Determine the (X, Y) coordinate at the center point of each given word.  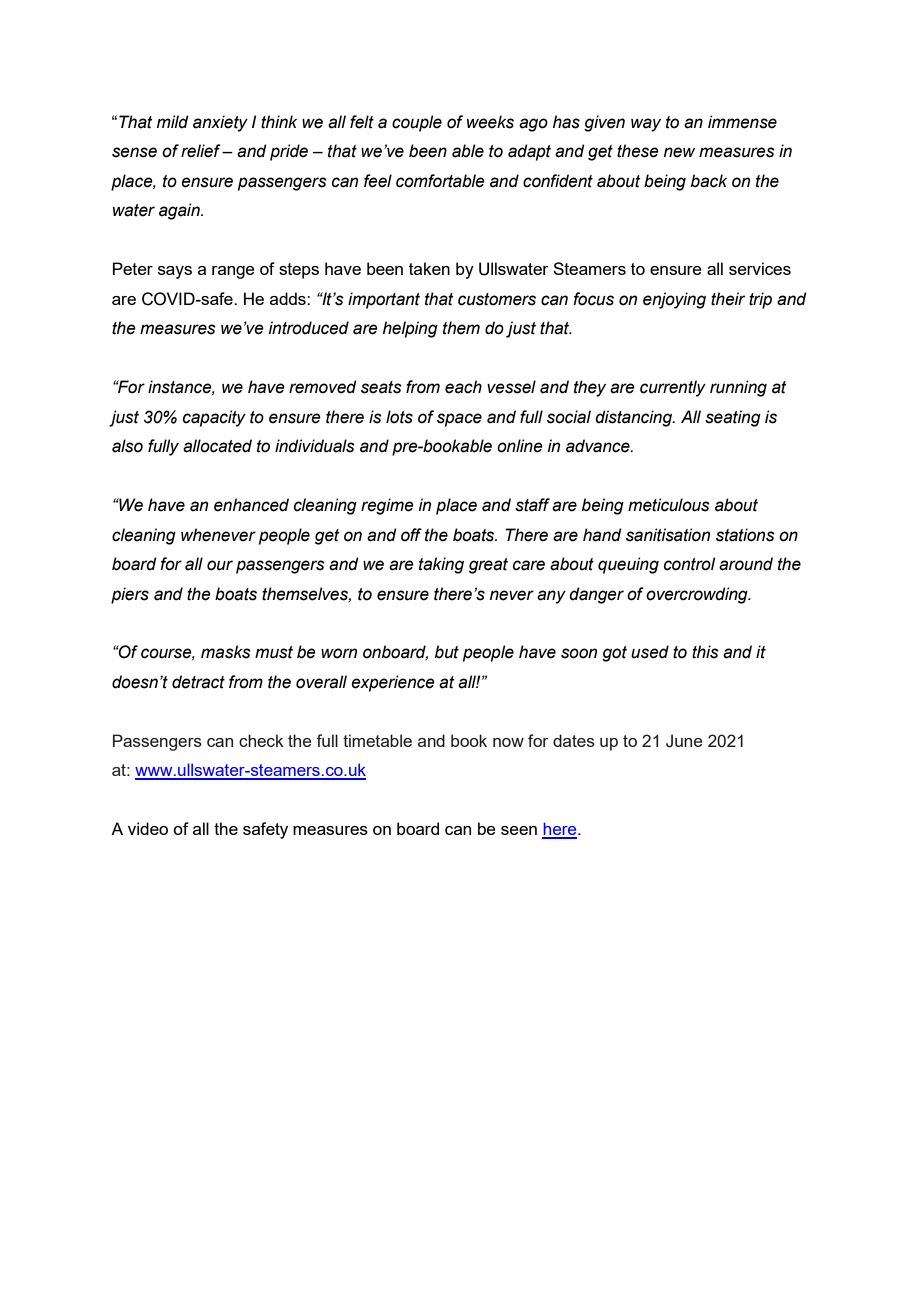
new (679, 152)
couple (417, 123)
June (684, 741)
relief (202, 151)
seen (519, 830)
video (148, 828)
